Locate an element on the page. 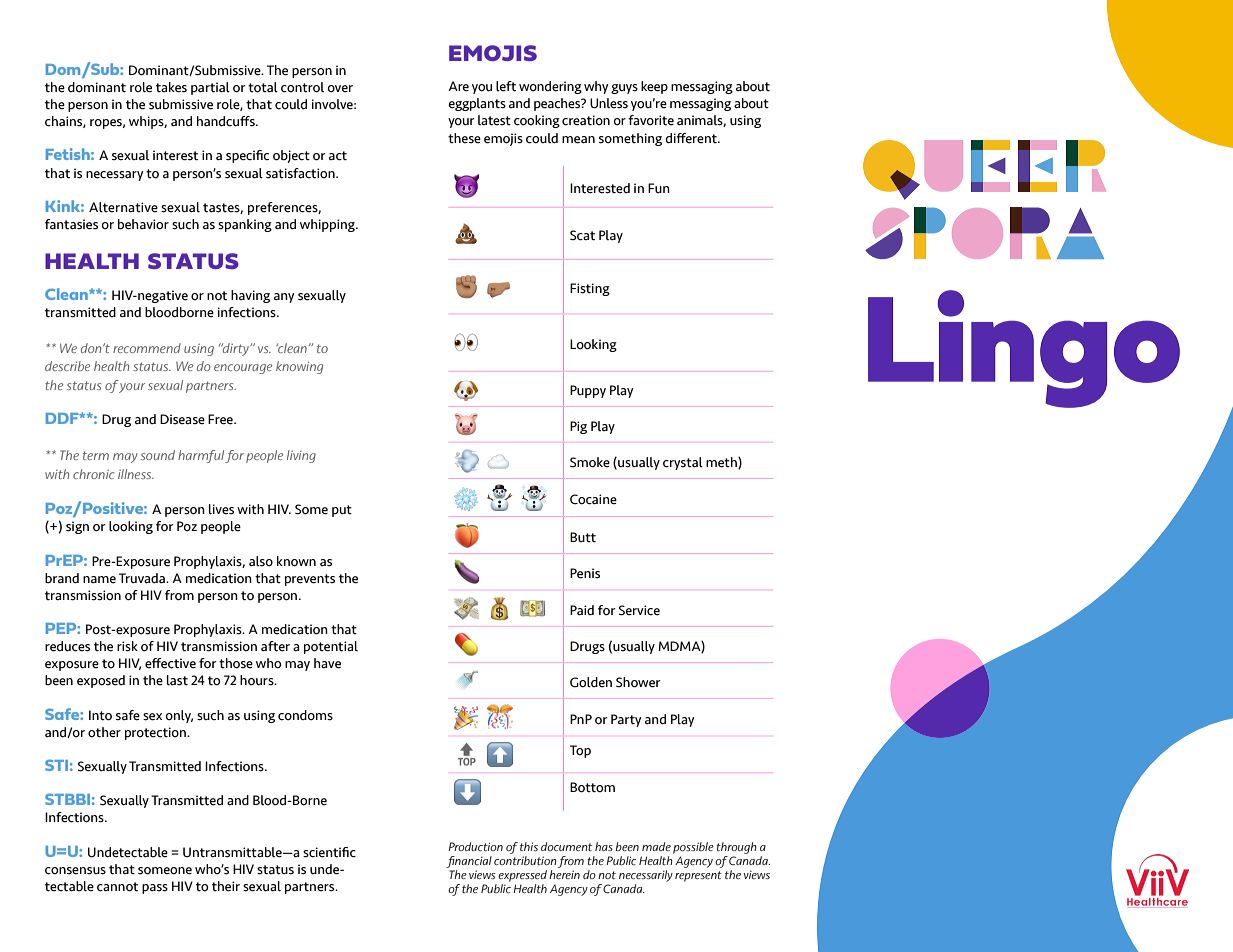 The width and height of the image is (1233, 952). Puppy is located at coordinates (588, 391).
